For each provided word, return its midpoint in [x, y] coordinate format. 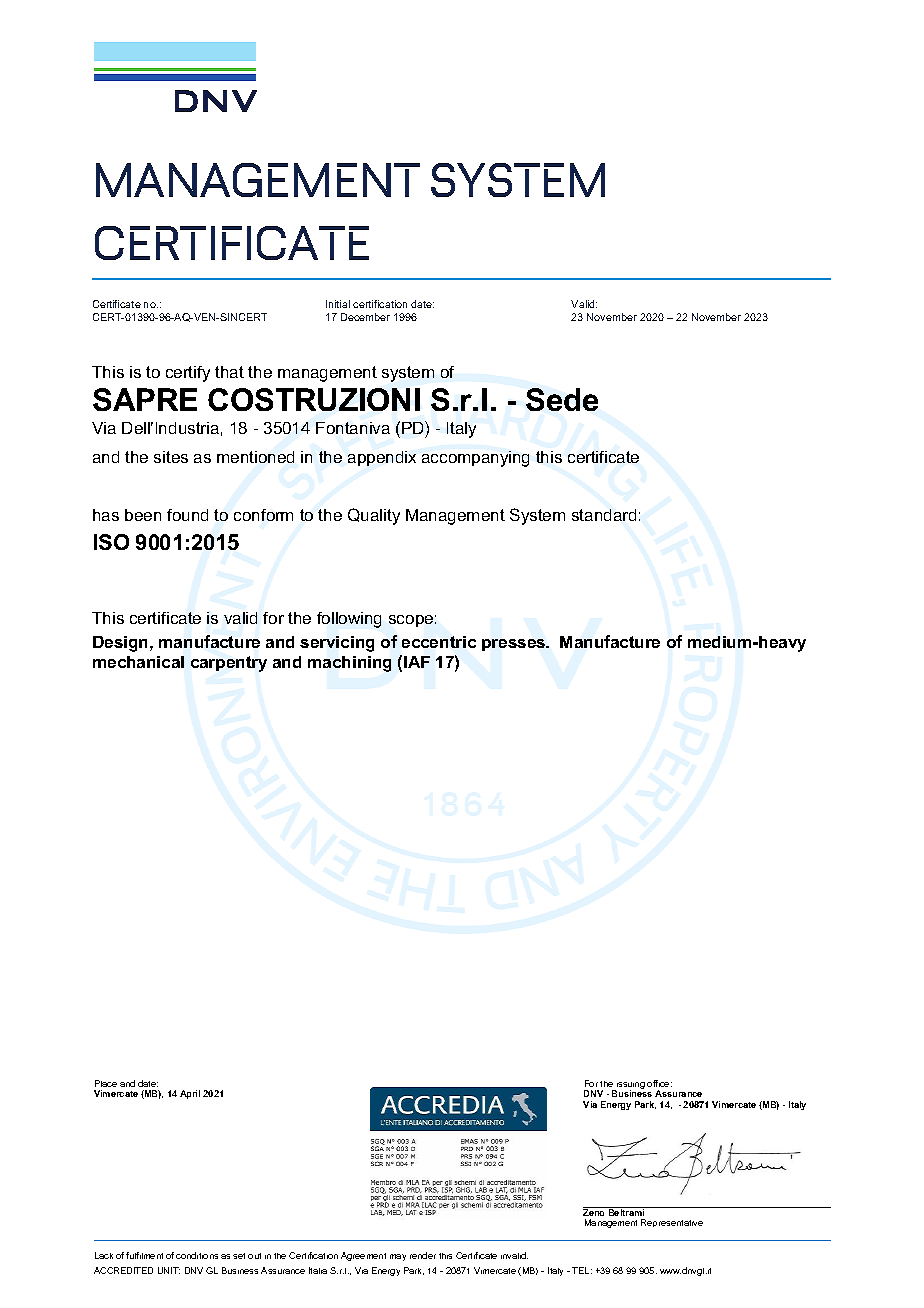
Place [106, 1083]
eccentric [439, 642]
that [229, 372]
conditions [197, 1255]
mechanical [138, 662]
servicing [337, 644]
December [365, 317]
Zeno [595, 1211]
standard [604, 515]
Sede [562, 399]
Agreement [363, 1256]
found [187, 515]
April [190, 1094]
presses [515, 645]
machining [349, 664]
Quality [374, 516]
